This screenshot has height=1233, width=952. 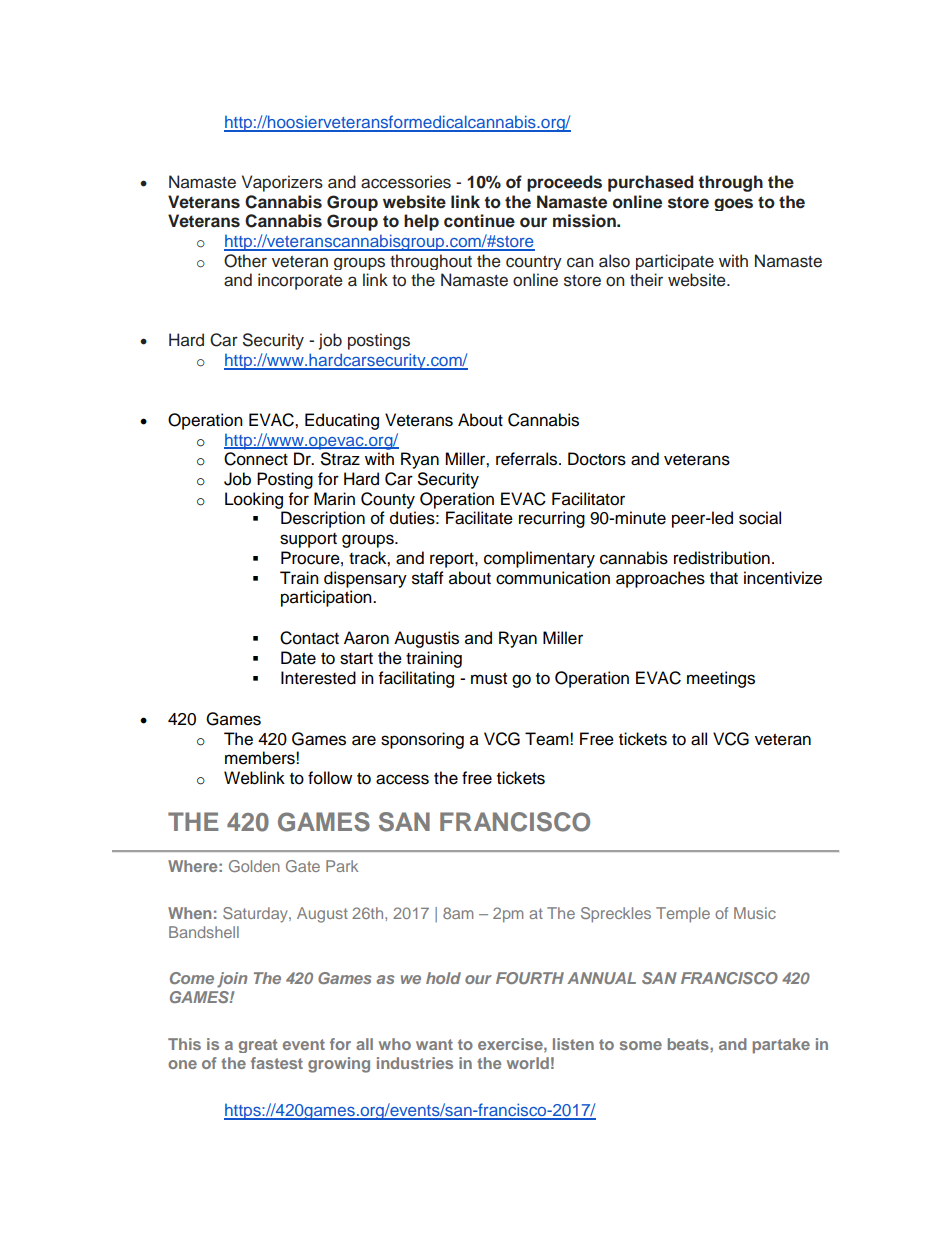 I want to click on continue, so click(x=479, y=221).
